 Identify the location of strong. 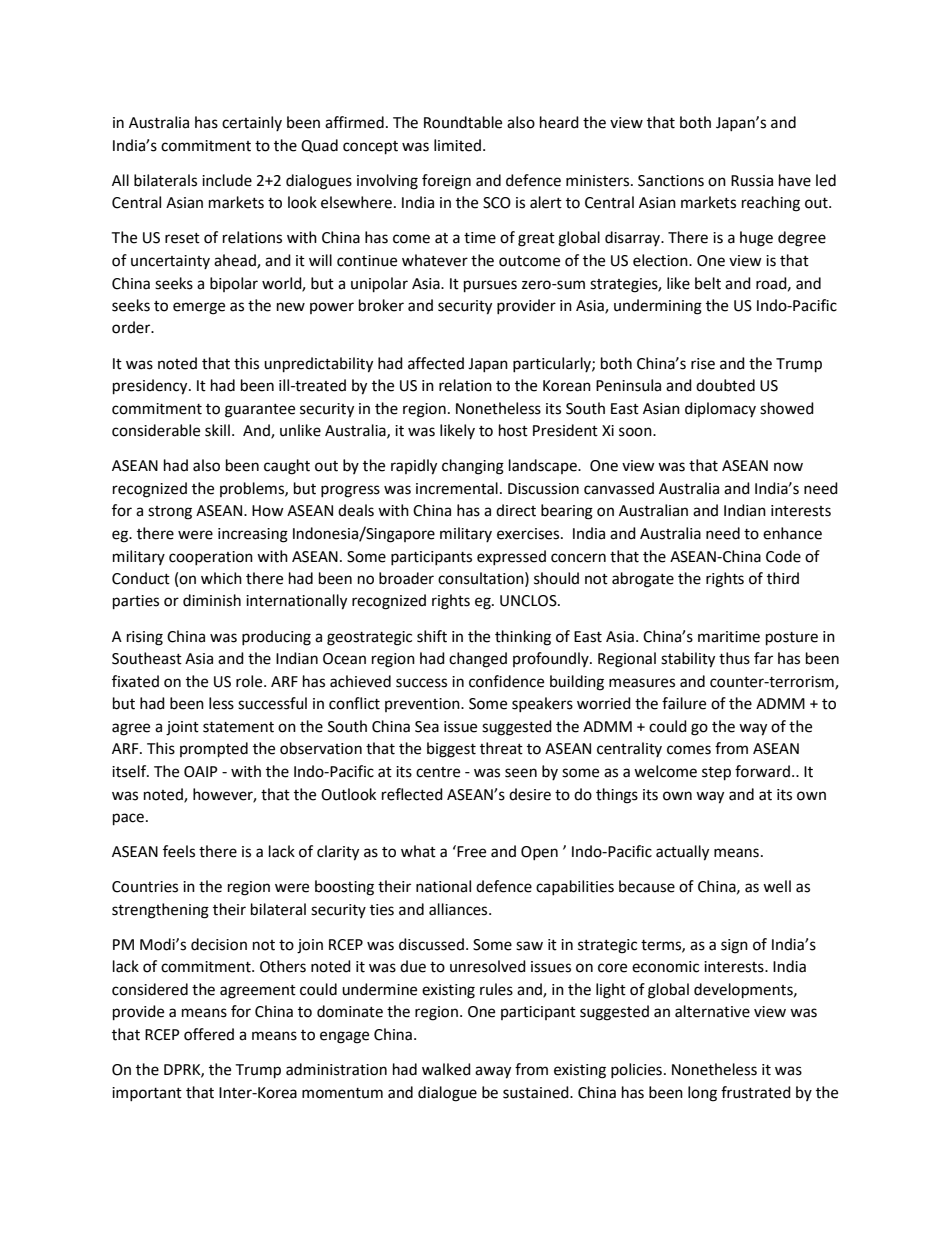
(170, 513).
